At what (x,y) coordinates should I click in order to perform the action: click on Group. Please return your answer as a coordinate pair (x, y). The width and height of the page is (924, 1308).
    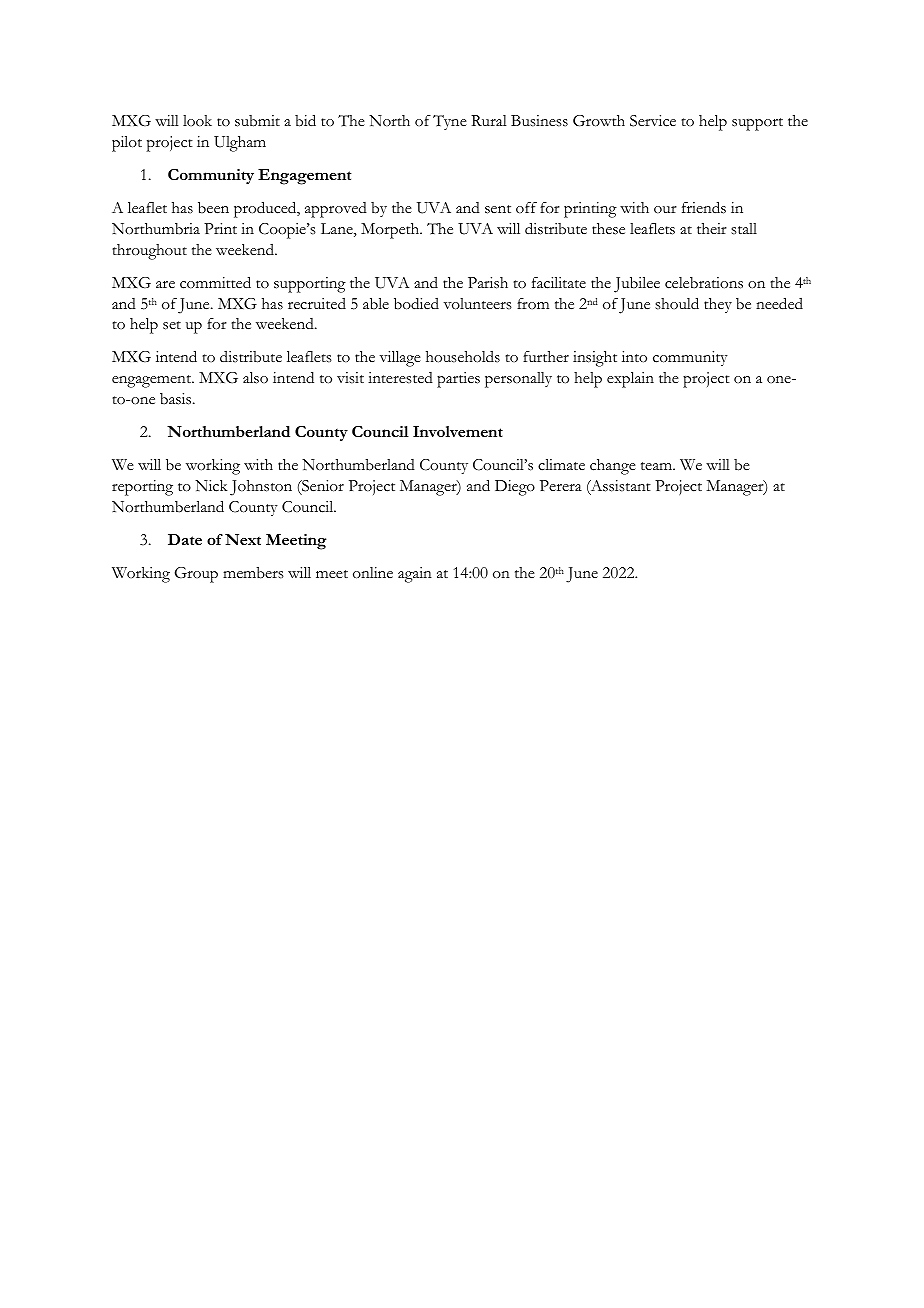
    Looking at the image, I should click on (196, 575).
